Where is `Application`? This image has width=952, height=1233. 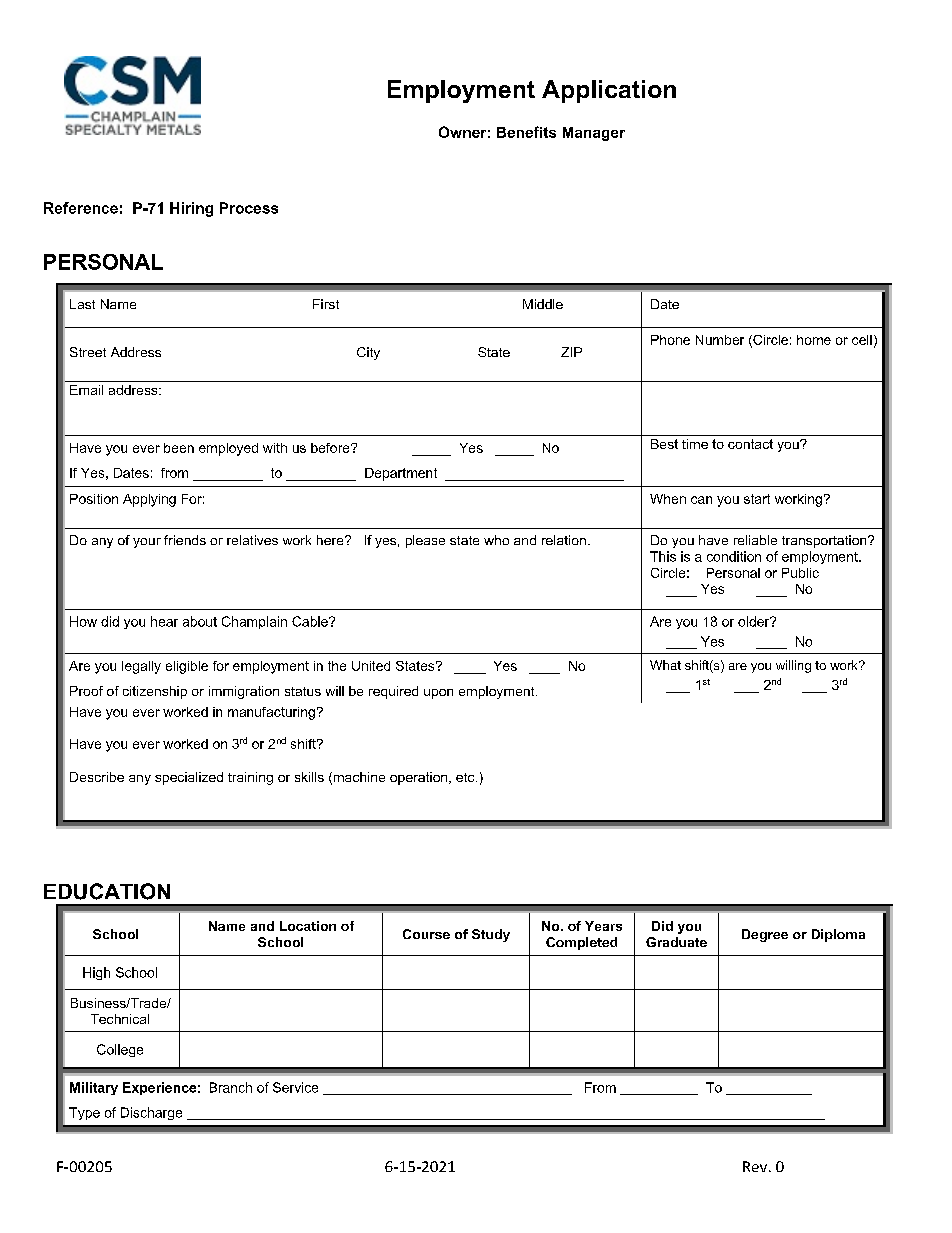 Application is located at coordinates (609, 91).
